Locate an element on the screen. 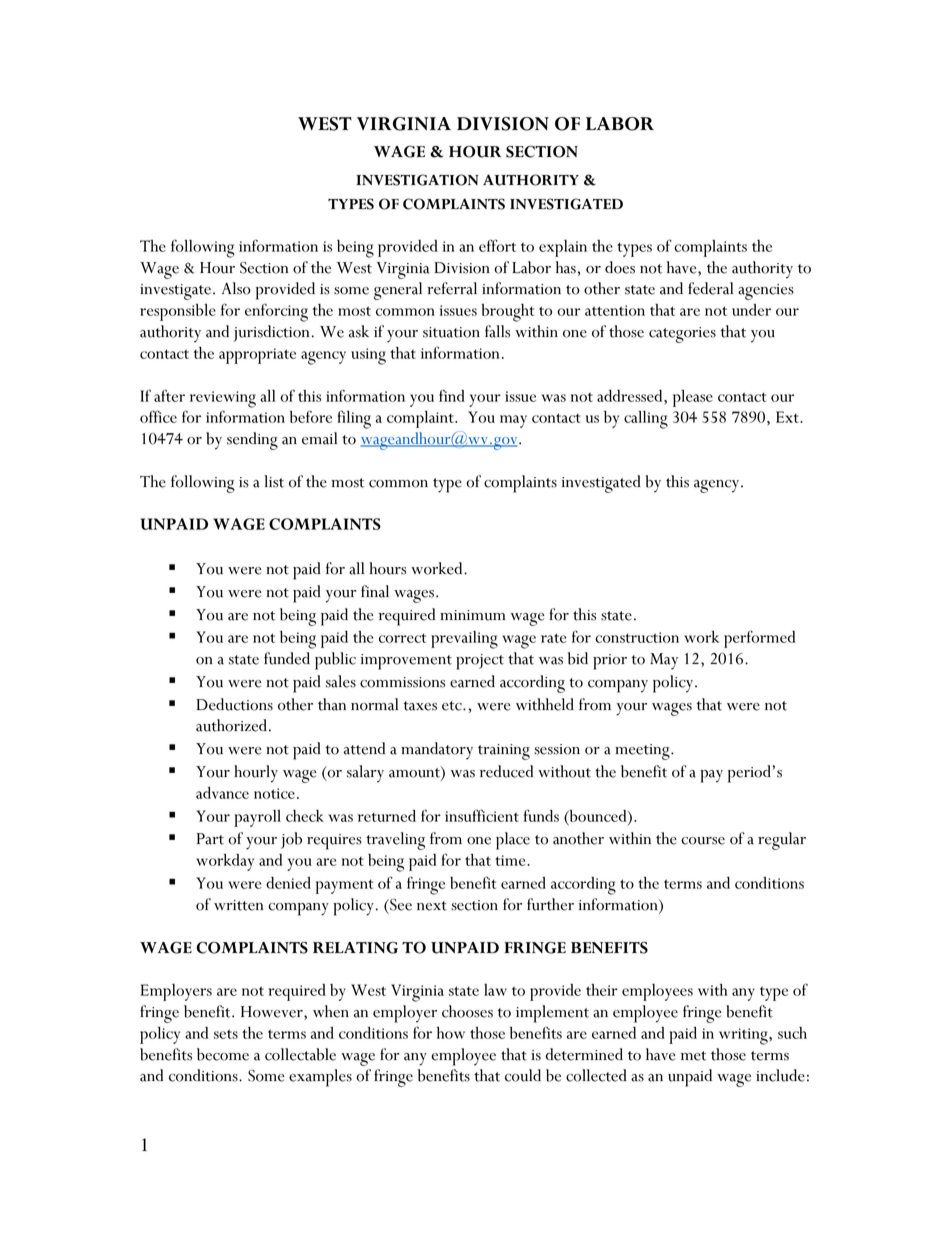 The height and width of the screenshot is (1233, 952). performed is located at coordinates (759, 639).
